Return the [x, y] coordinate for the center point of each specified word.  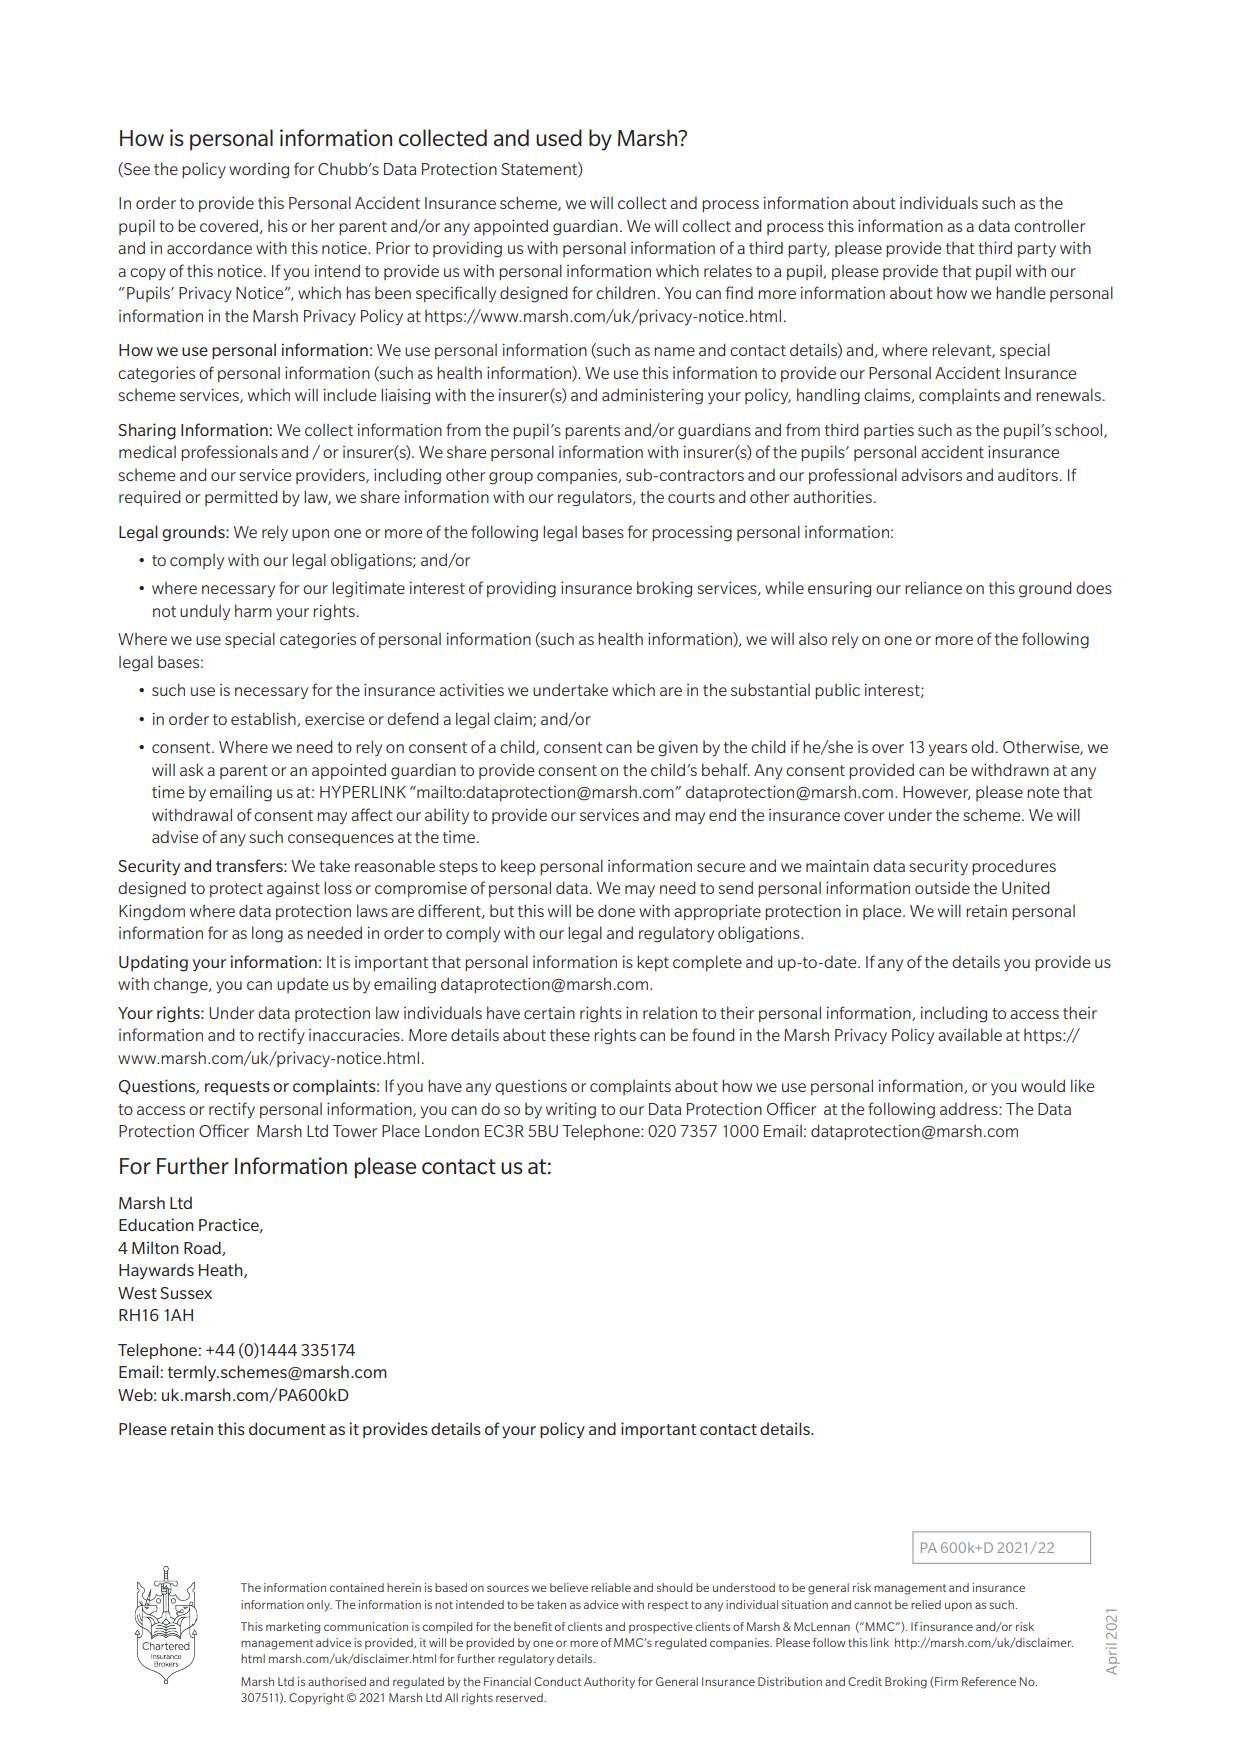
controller [1049, 225]
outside [942, 887]
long [267, 934]
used [559, 138]
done [616, 910]
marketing [293, 1628]
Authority [609, 1683]
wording [259, 171]
